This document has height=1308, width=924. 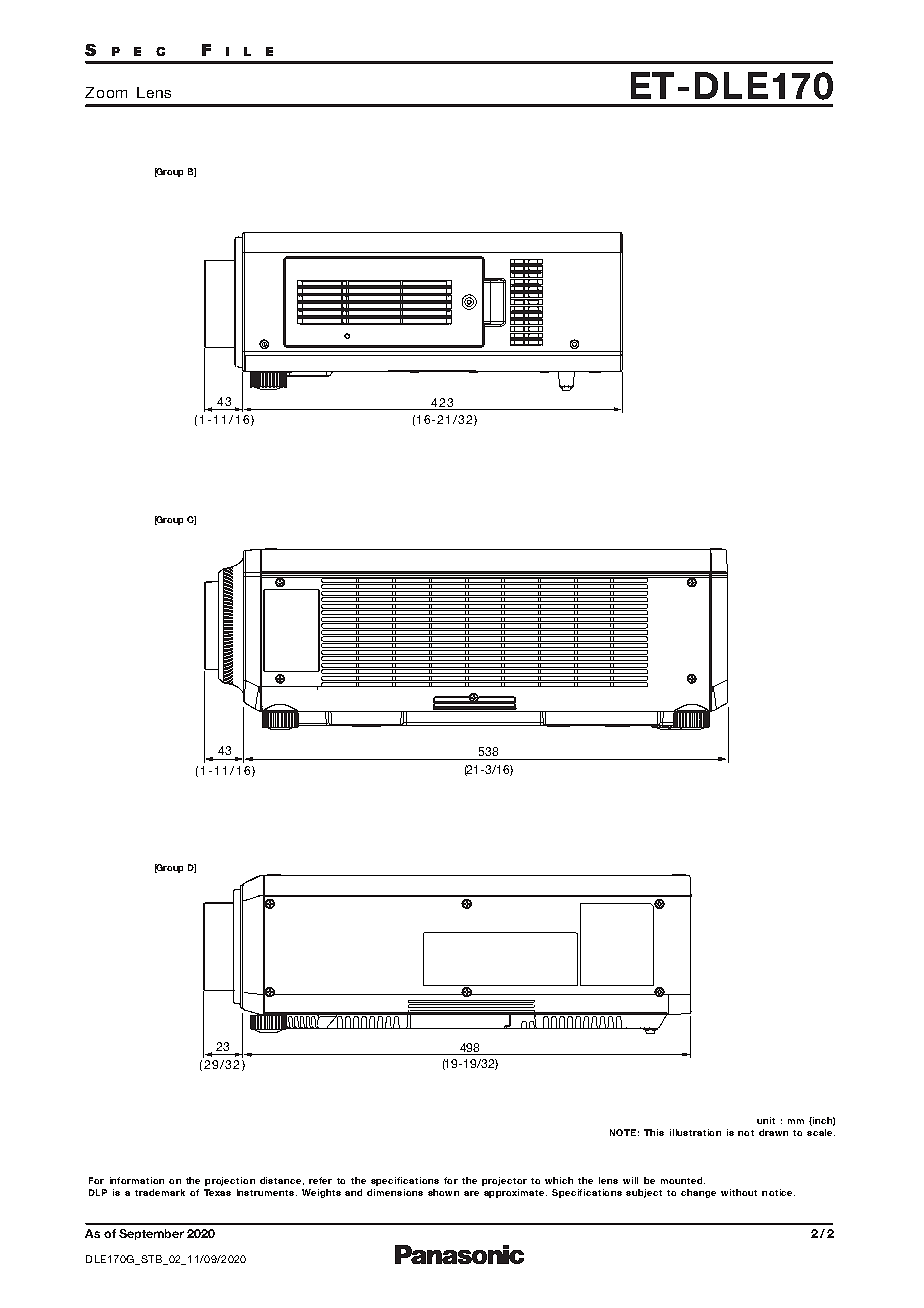 I want to click on Zoom, so click(x=106, y=92).
